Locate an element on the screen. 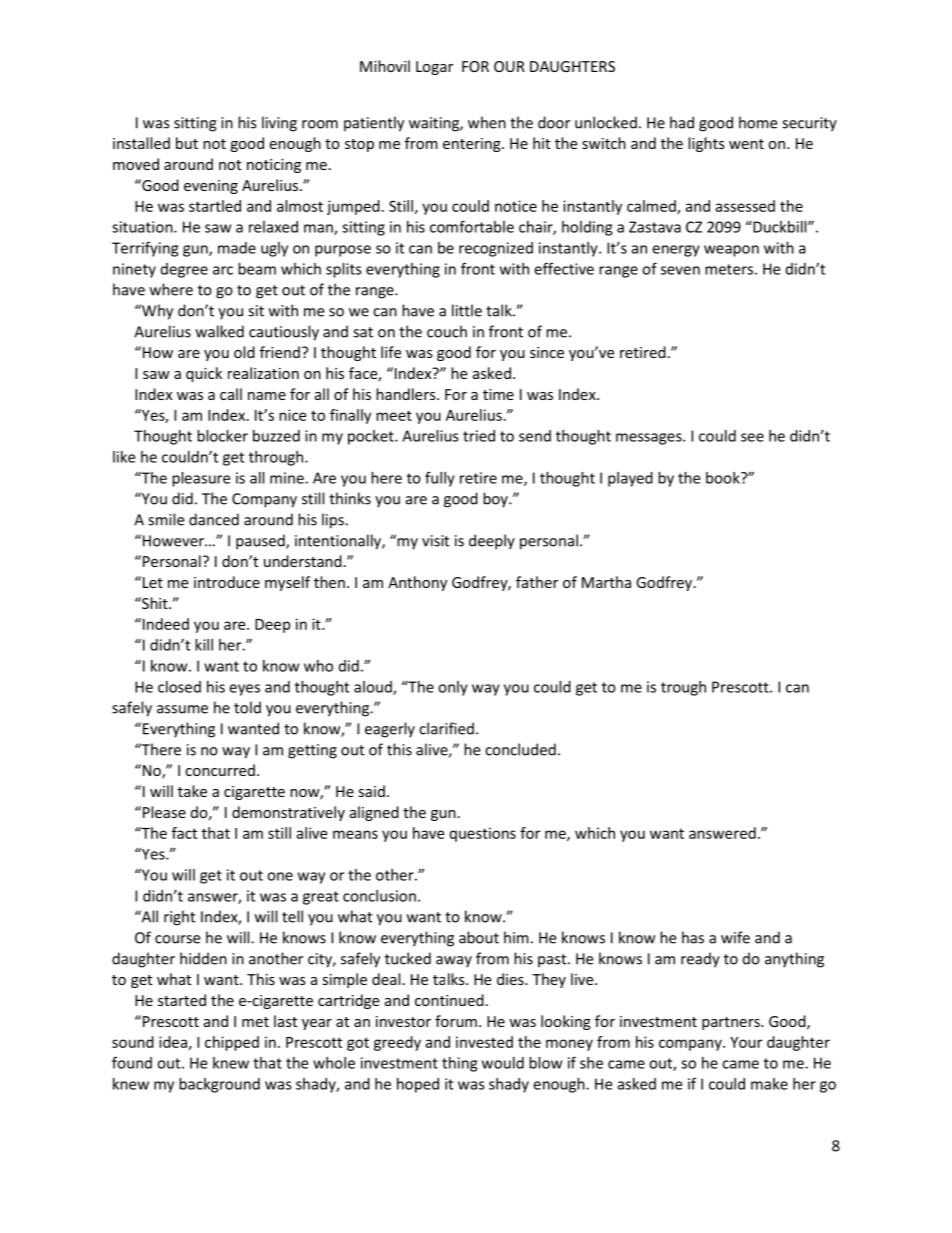  chipped is located at coordinates (232, 1043).
